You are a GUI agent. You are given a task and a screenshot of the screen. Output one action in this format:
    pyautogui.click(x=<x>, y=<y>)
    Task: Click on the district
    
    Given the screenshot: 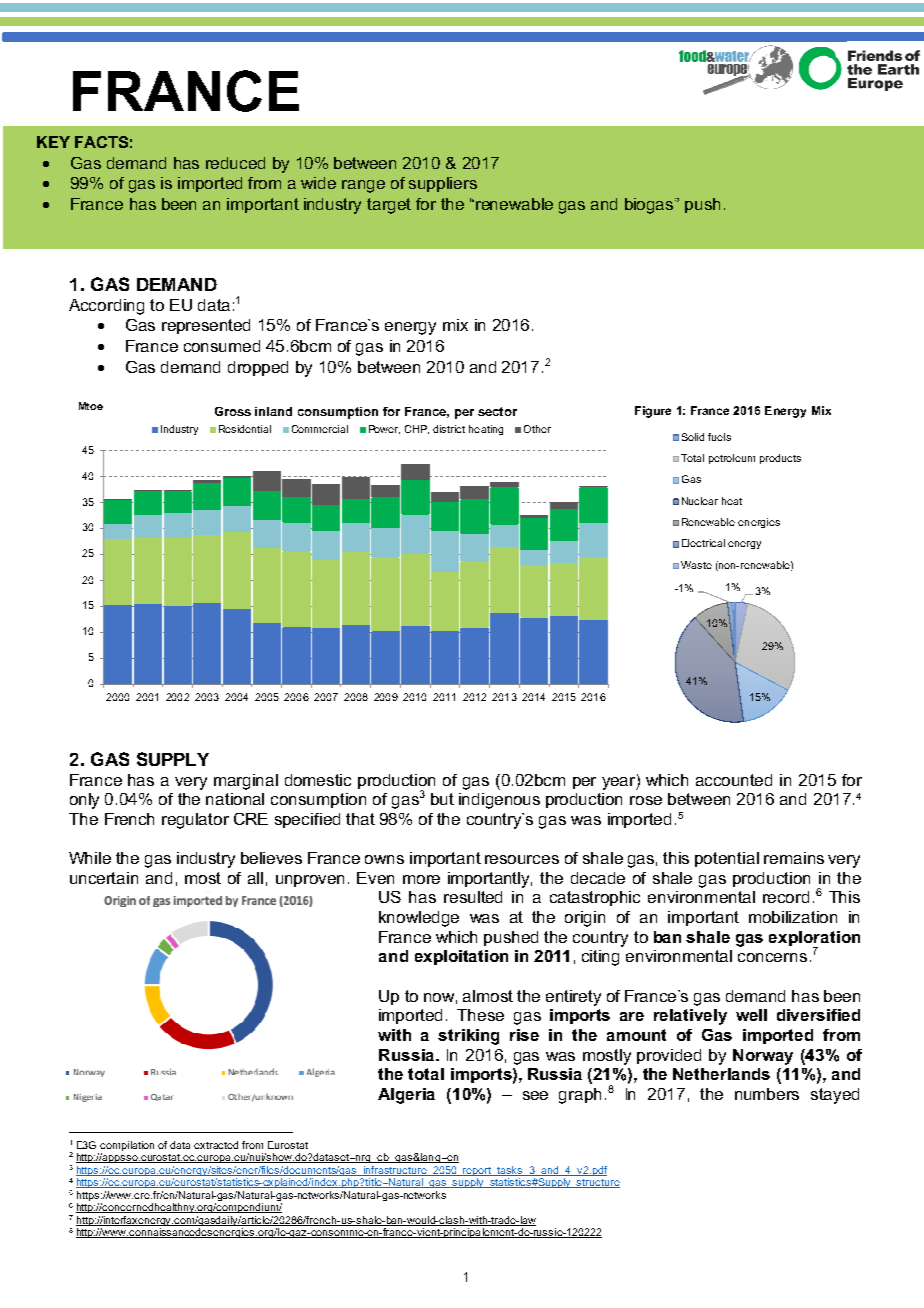 What is the action you would take?
    pyautogui.click(x=449, y=429)
